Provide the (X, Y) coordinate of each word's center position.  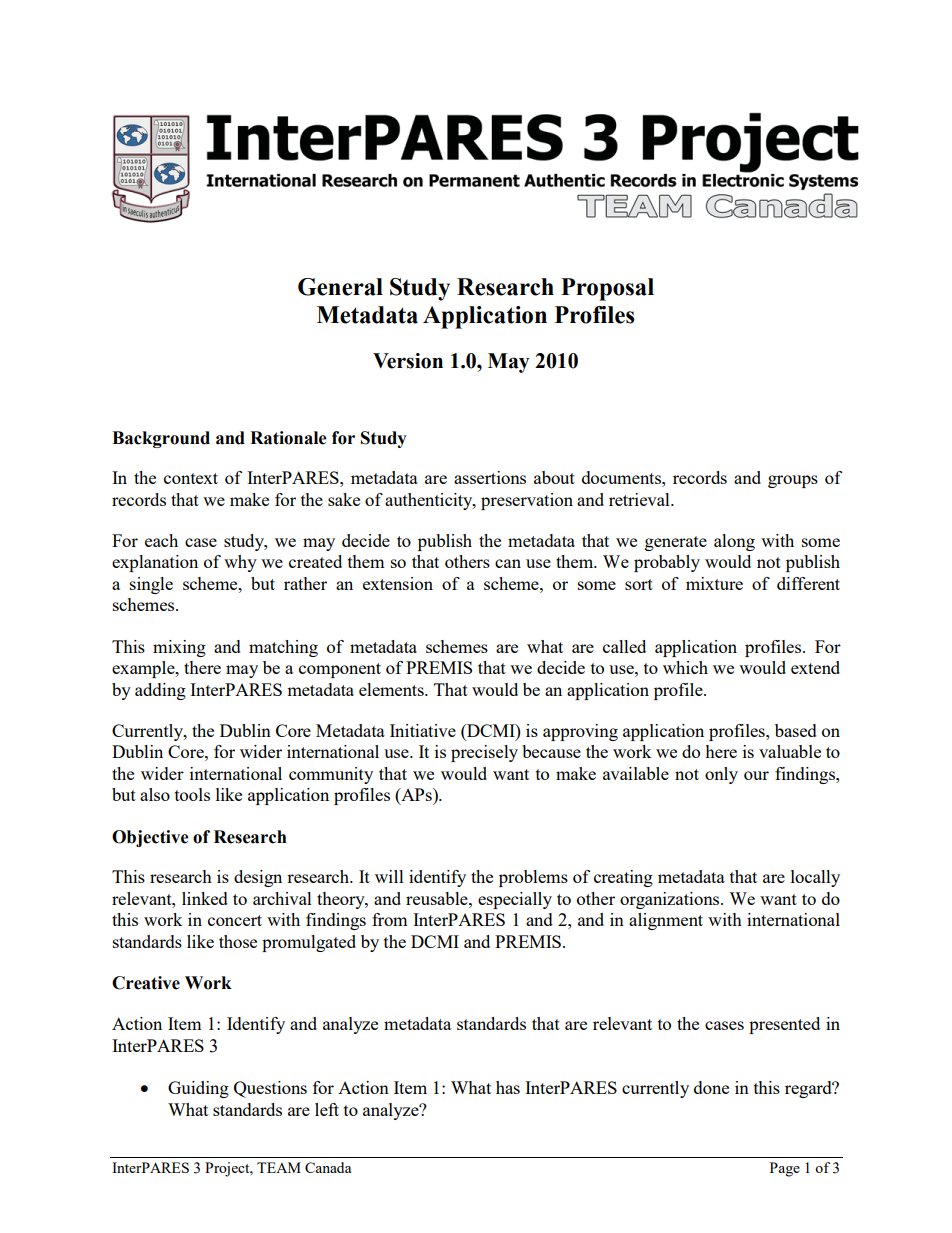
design (258, 878)
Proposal (607, 289)
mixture (714, 583)
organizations (671, 900)
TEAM (279, 1167)
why (240, 563)
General (340, 287)
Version (408, 361)
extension (398, 583)
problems (533, 878)
